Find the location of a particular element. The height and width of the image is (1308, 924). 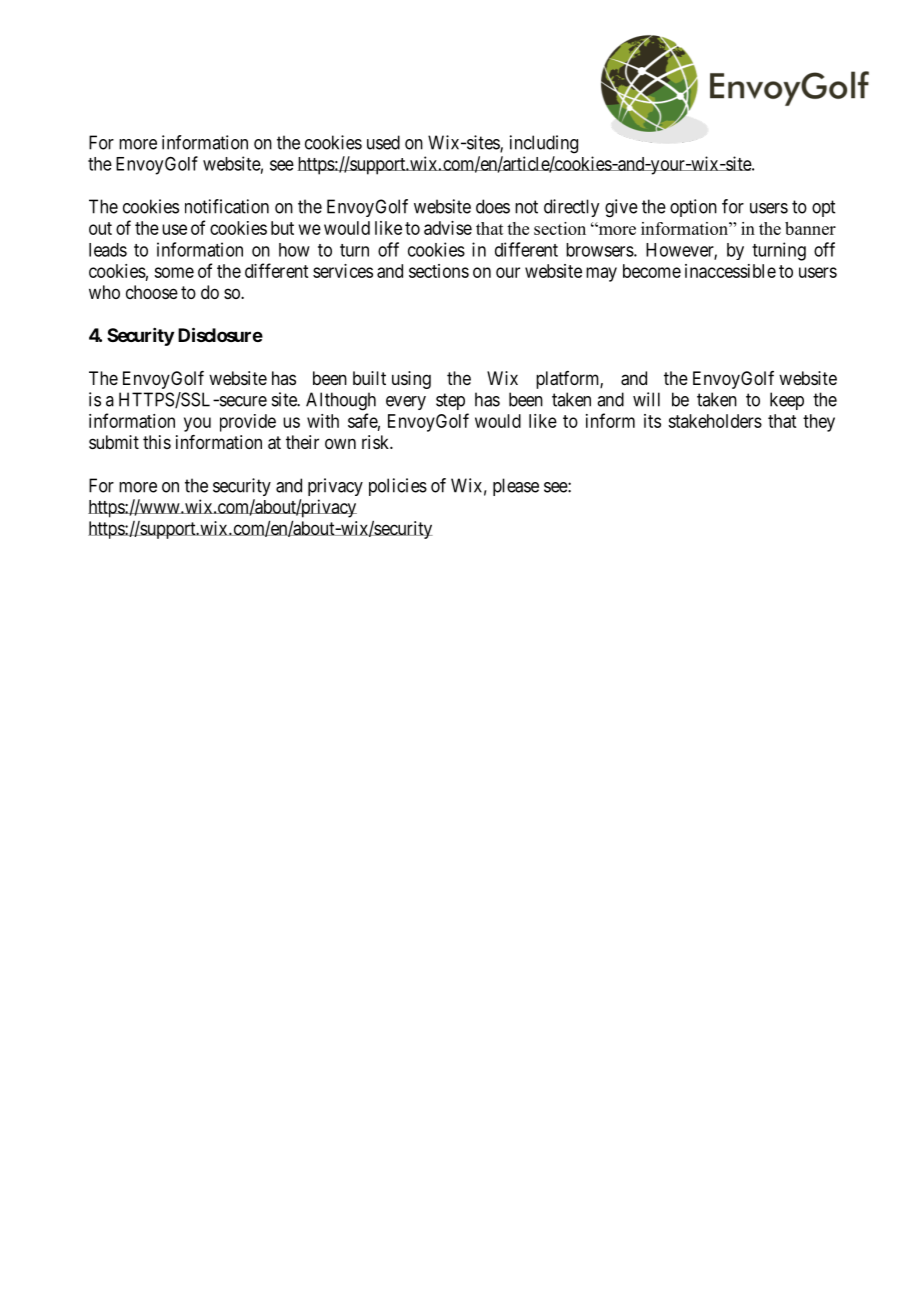

keep is located at coordinates (787, 401).
